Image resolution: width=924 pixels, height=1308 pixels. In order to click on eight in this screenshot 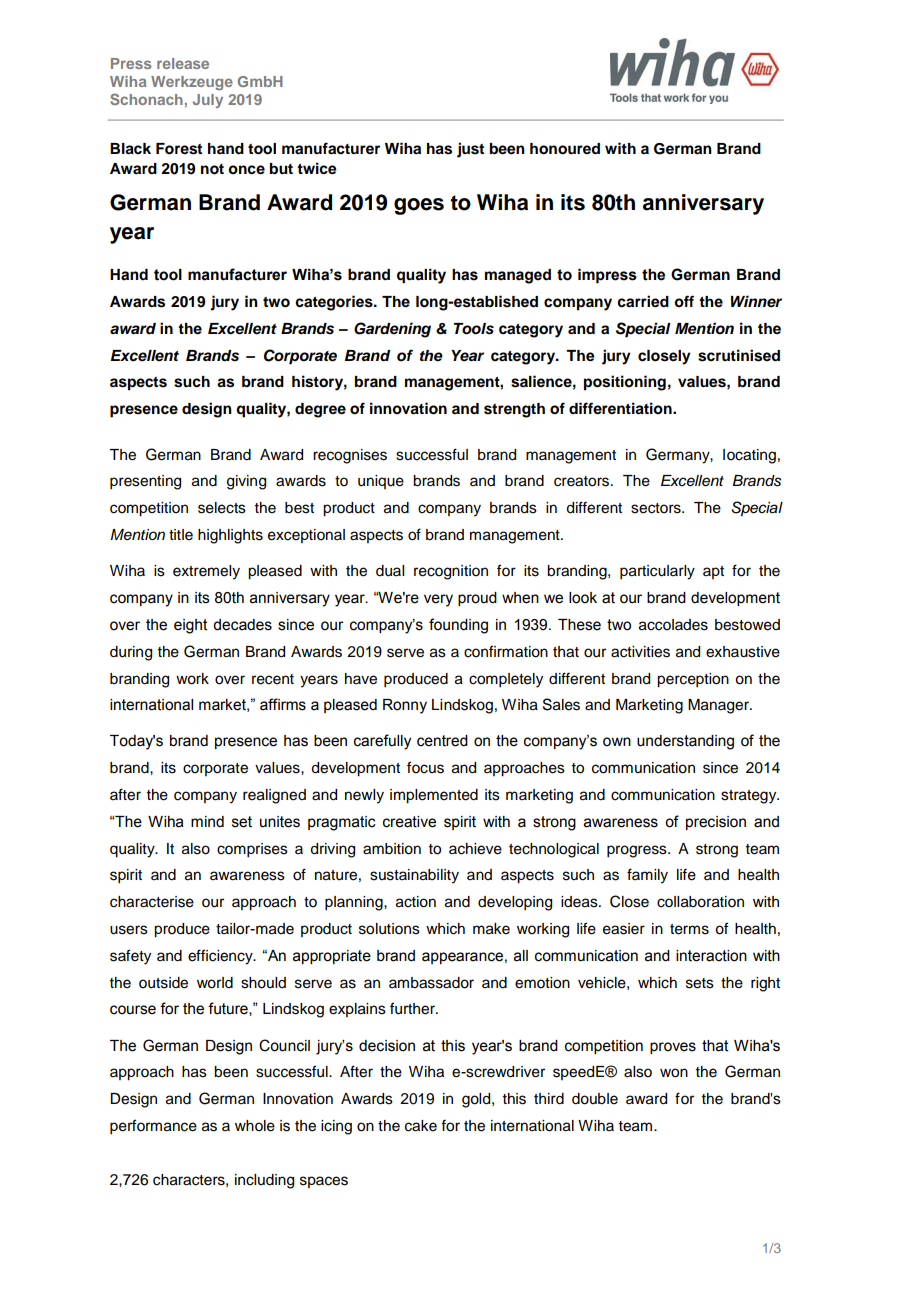, I will do `click(191, 626)`.
